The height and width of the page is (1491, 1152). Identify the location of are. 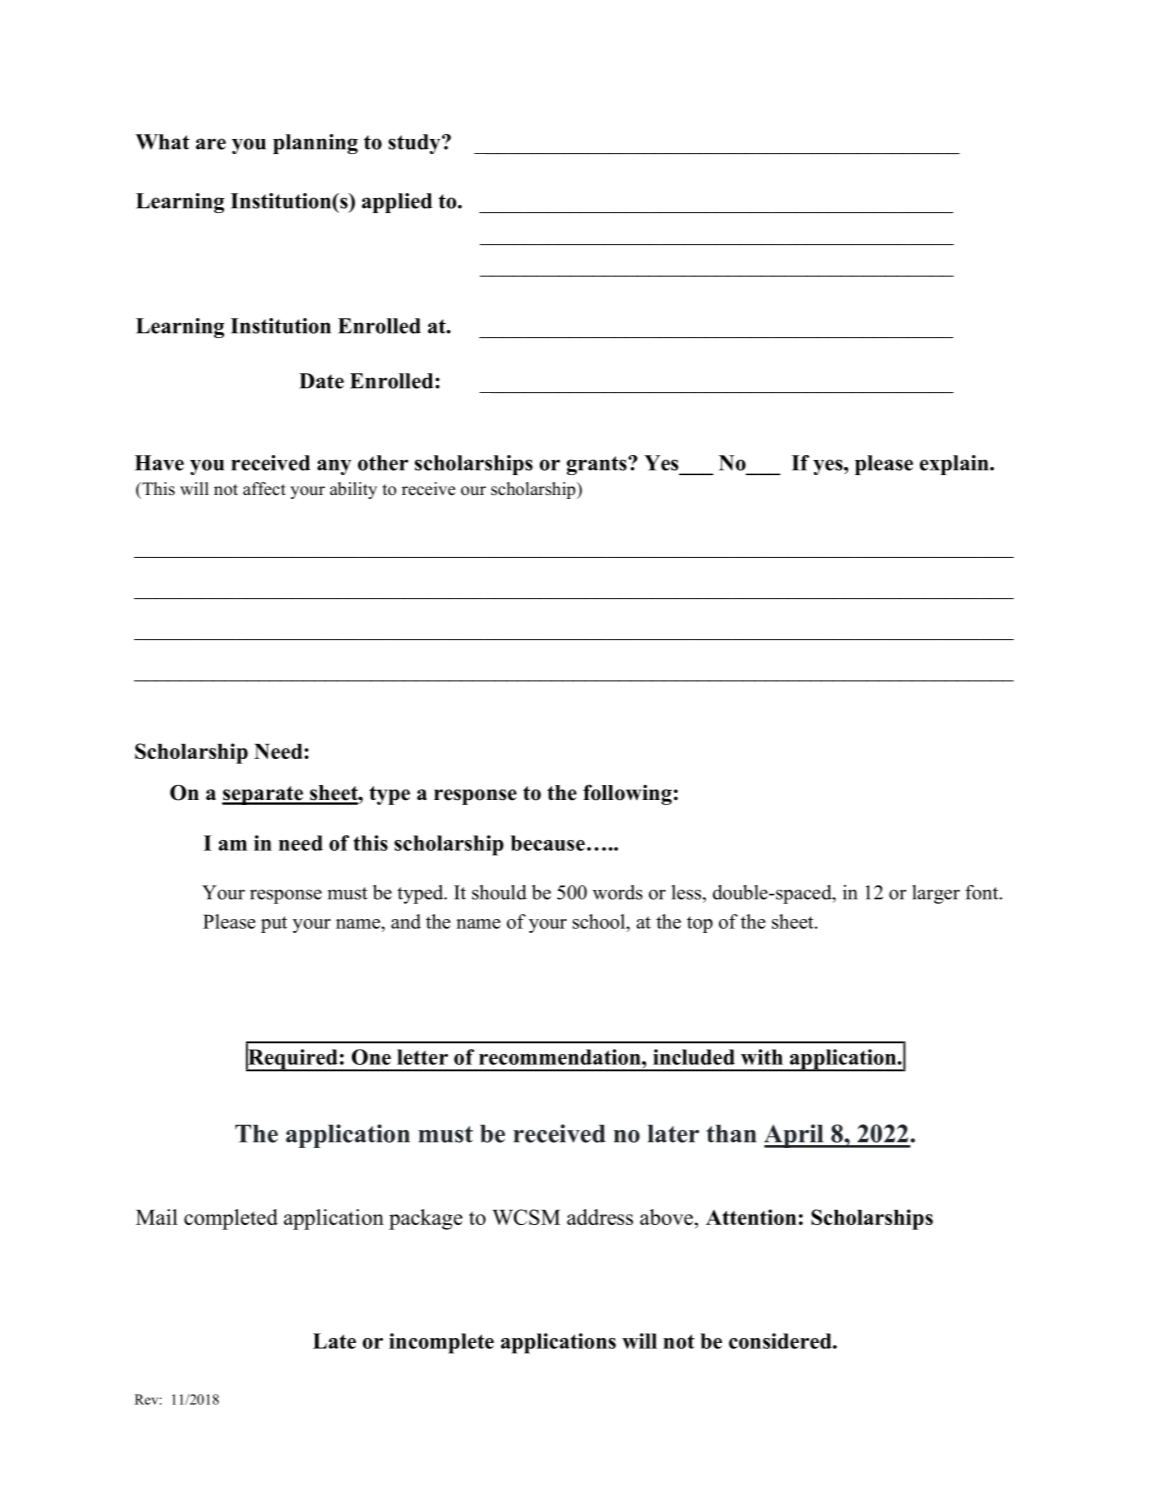
(211, 144).
